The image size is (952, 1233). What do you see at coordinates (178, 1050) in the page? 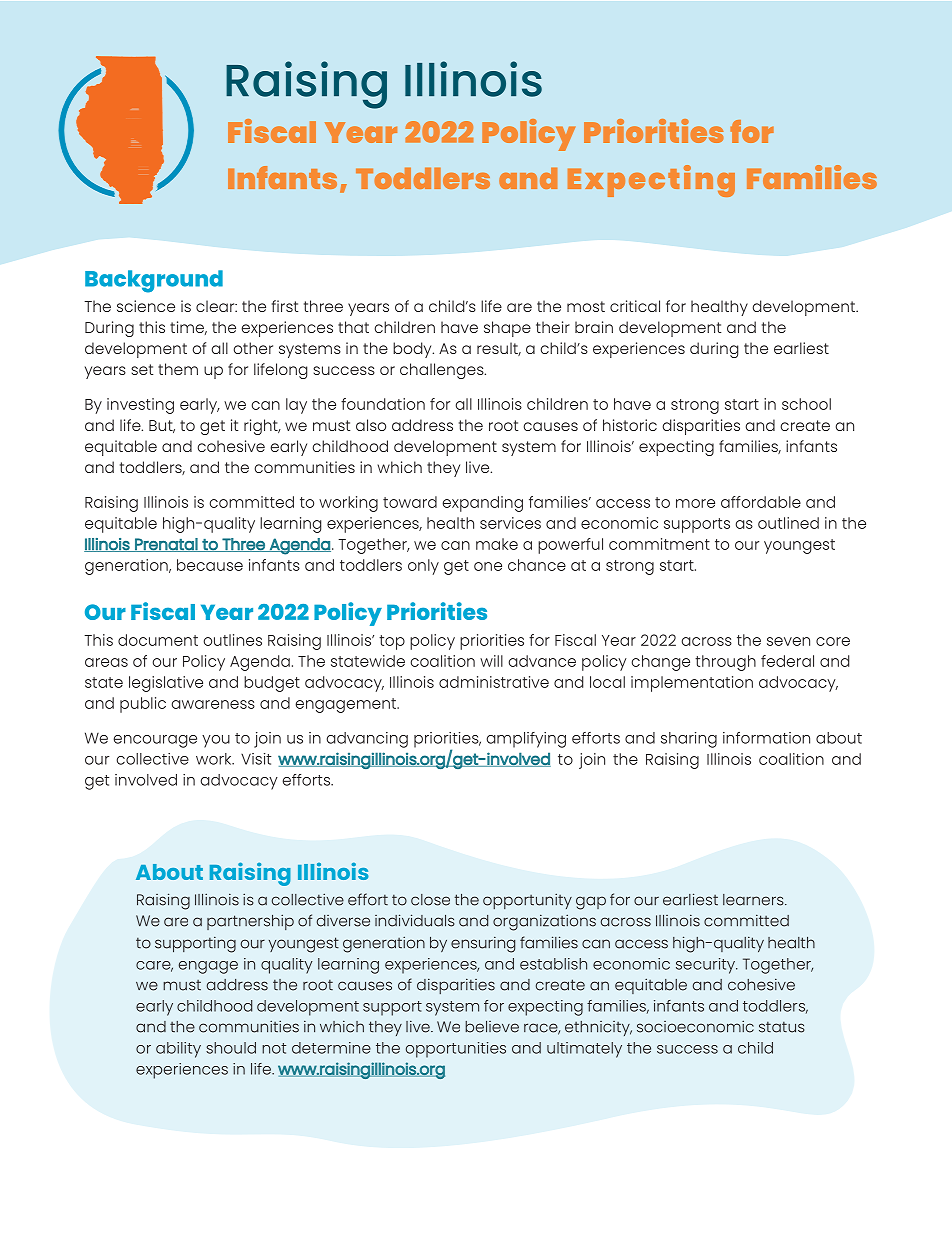
I see `ability` at bounding box center [178, 1050].
